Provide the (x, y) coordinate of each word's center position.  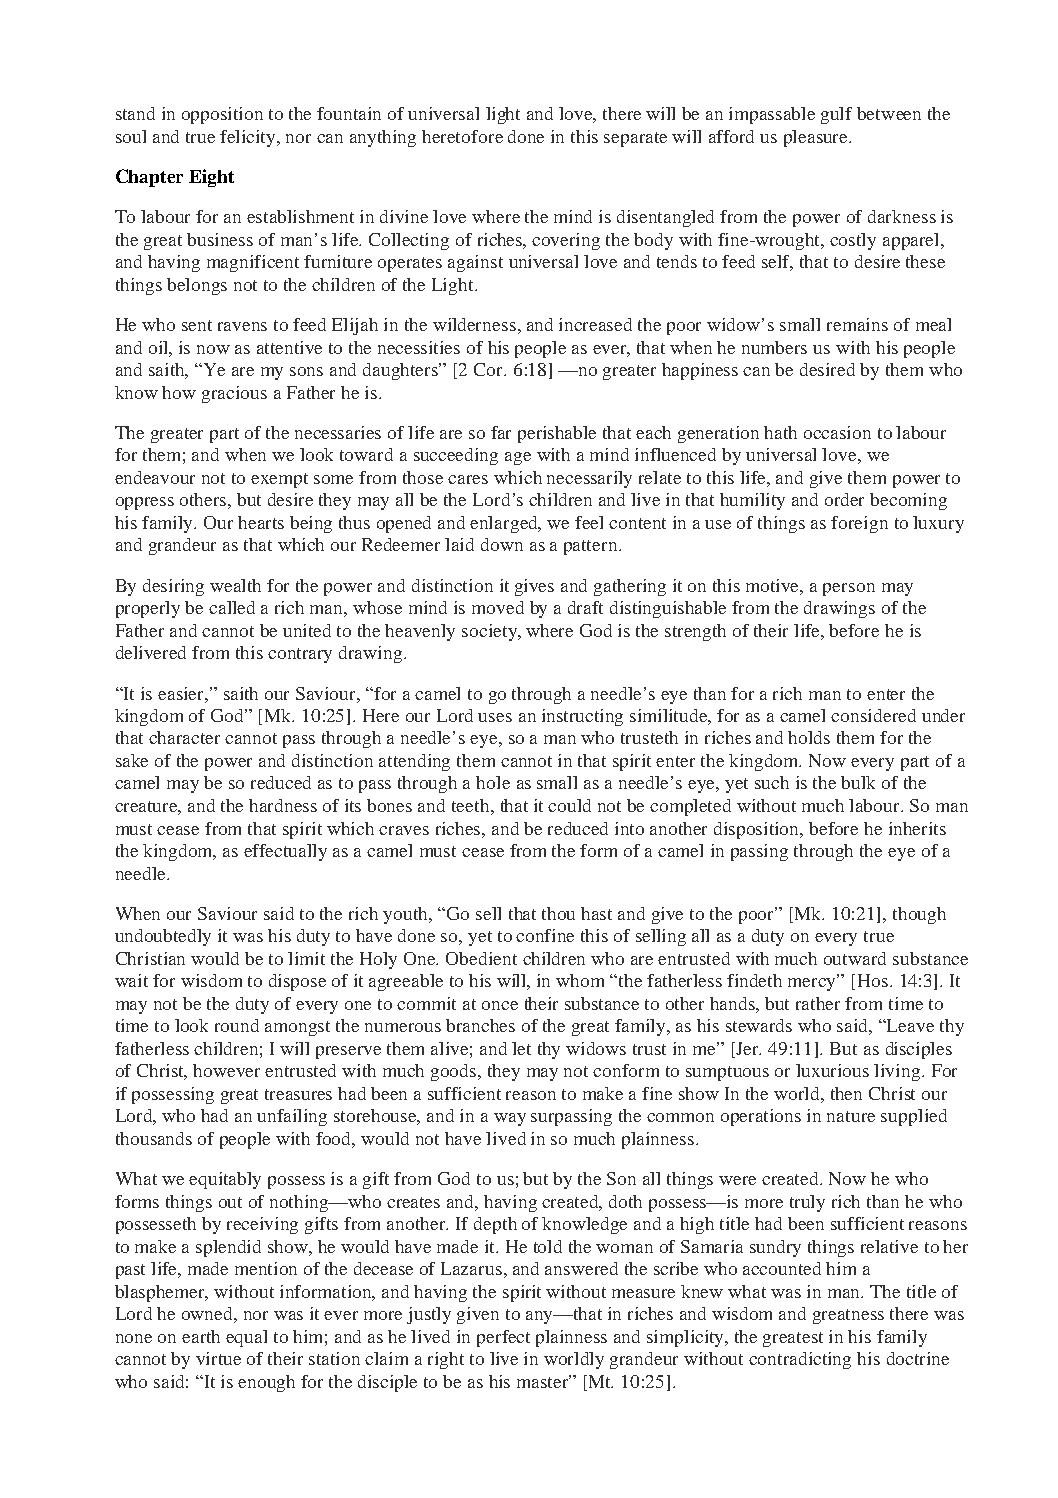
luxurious (832, 1070)
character (184, 737)
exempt (279, 480)
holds (809, 737)
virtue (218, 1358)
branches (480, 1025)
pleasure (817, 138)
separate (635, 139)
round (237, 1025)
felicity (249, 138)
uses (495, 717)
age (518, 458)
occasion (837, 432)
